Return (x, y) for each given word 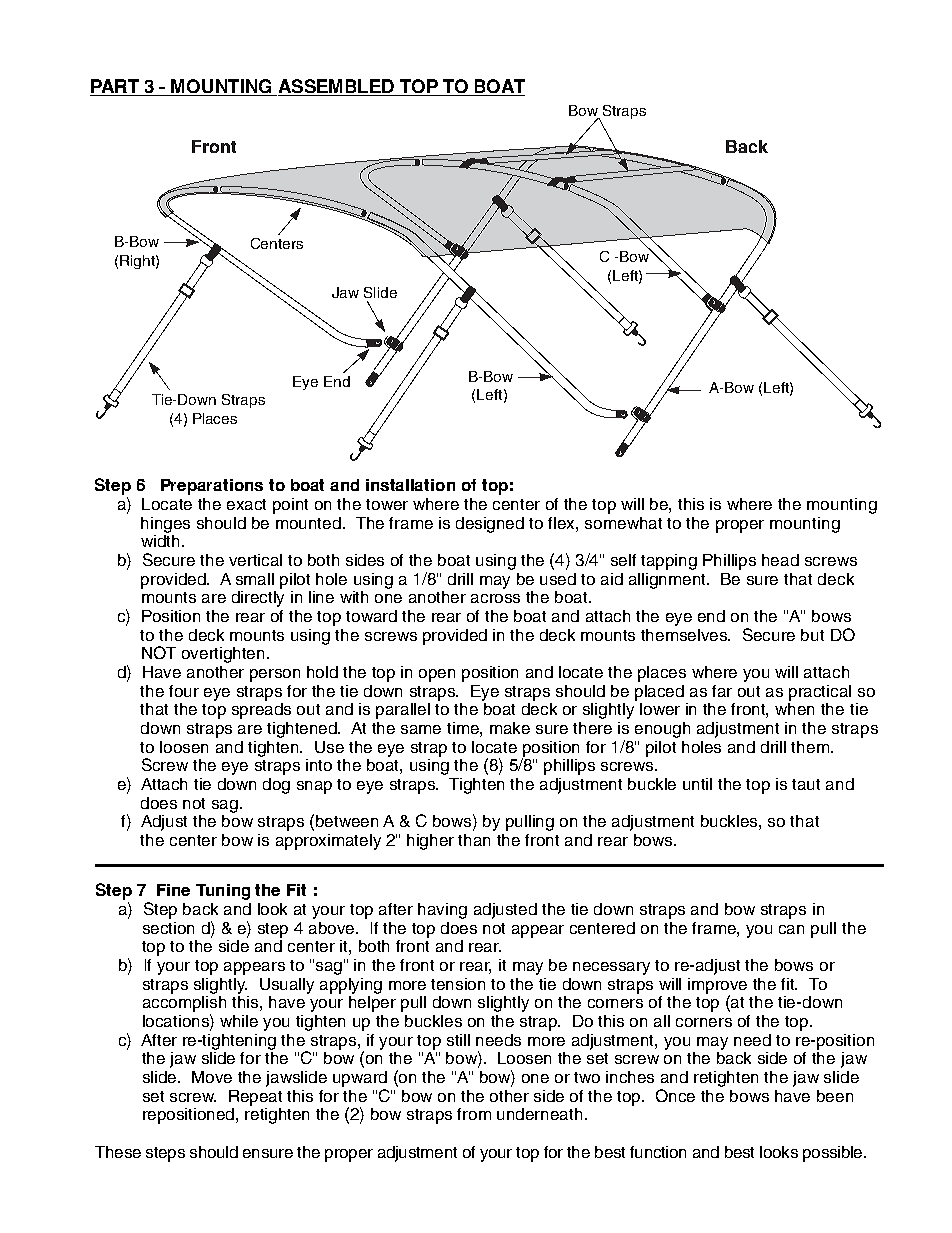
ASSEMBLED (336, 87)
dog (276, 786)
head (780, 560)
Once (675, 1095)
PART (115, 87)
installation (410, 485)
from (474, 1114)
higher (430, 842)
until (697, 784)
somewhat (623, 523)
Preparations (212, 487)
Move (212, 1077)
